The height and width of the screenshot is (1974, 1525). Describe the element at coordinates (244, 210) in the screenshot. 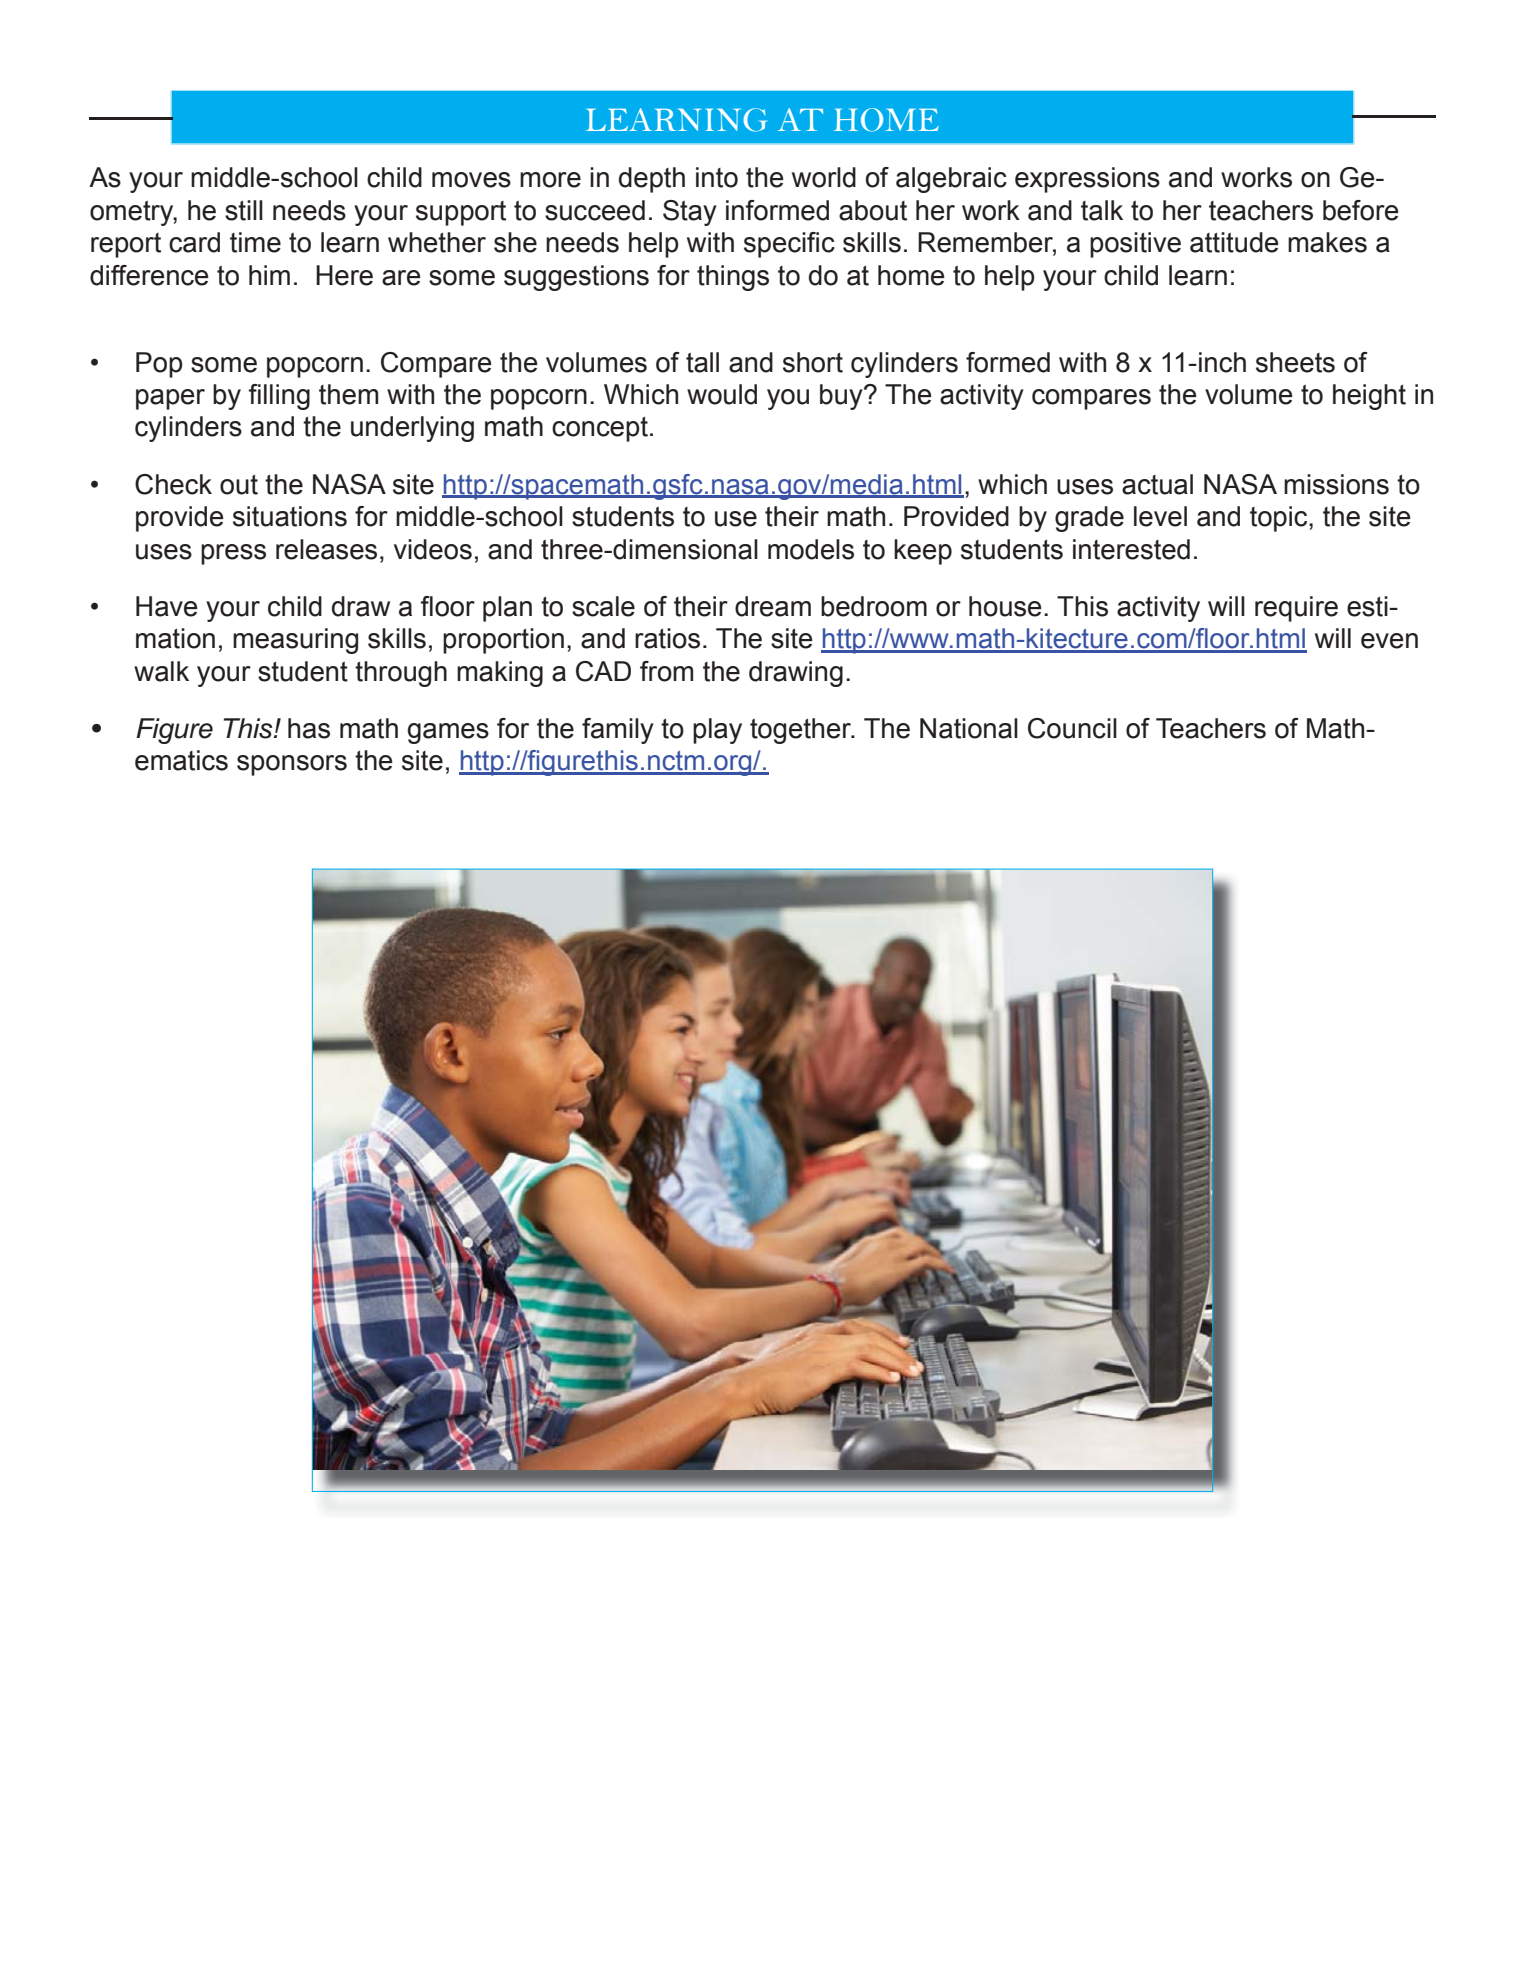

I see `still` at that location.
